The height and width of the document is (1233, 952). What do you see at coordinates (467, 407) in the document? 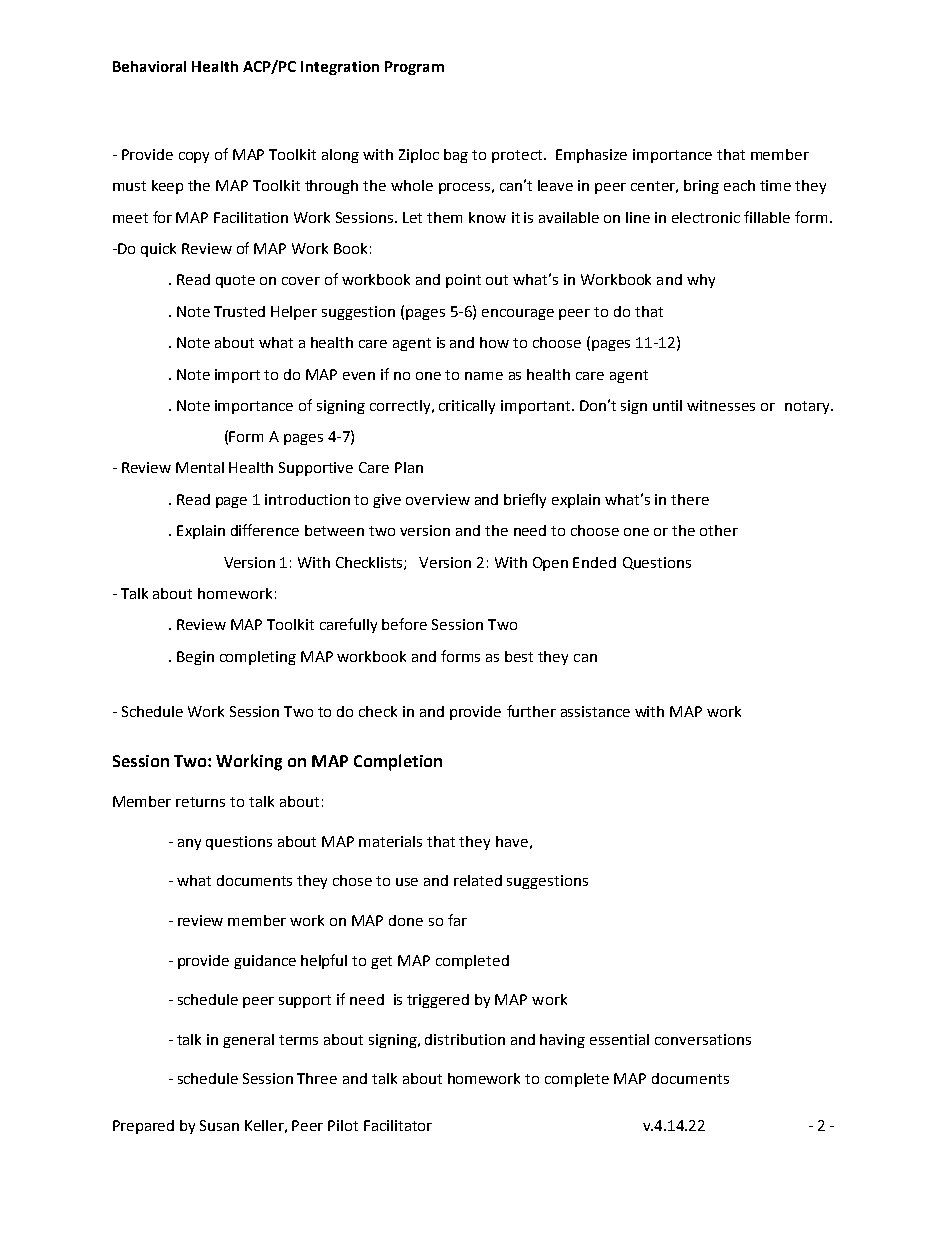
I see `critically` at bounding box center [467, 407].
